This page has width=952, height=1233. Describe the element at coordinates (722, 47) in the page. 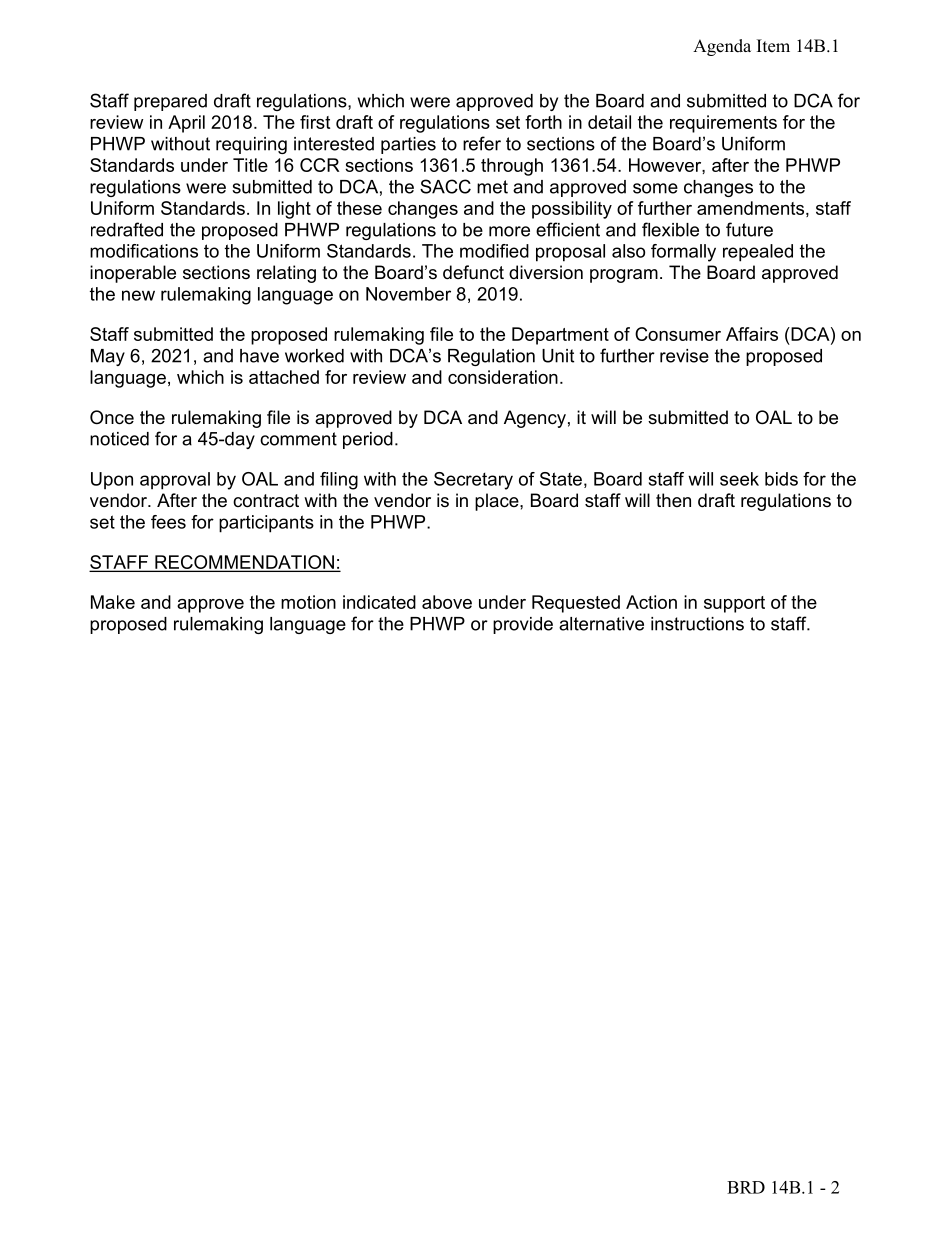

I see `Agenda` at that location.
